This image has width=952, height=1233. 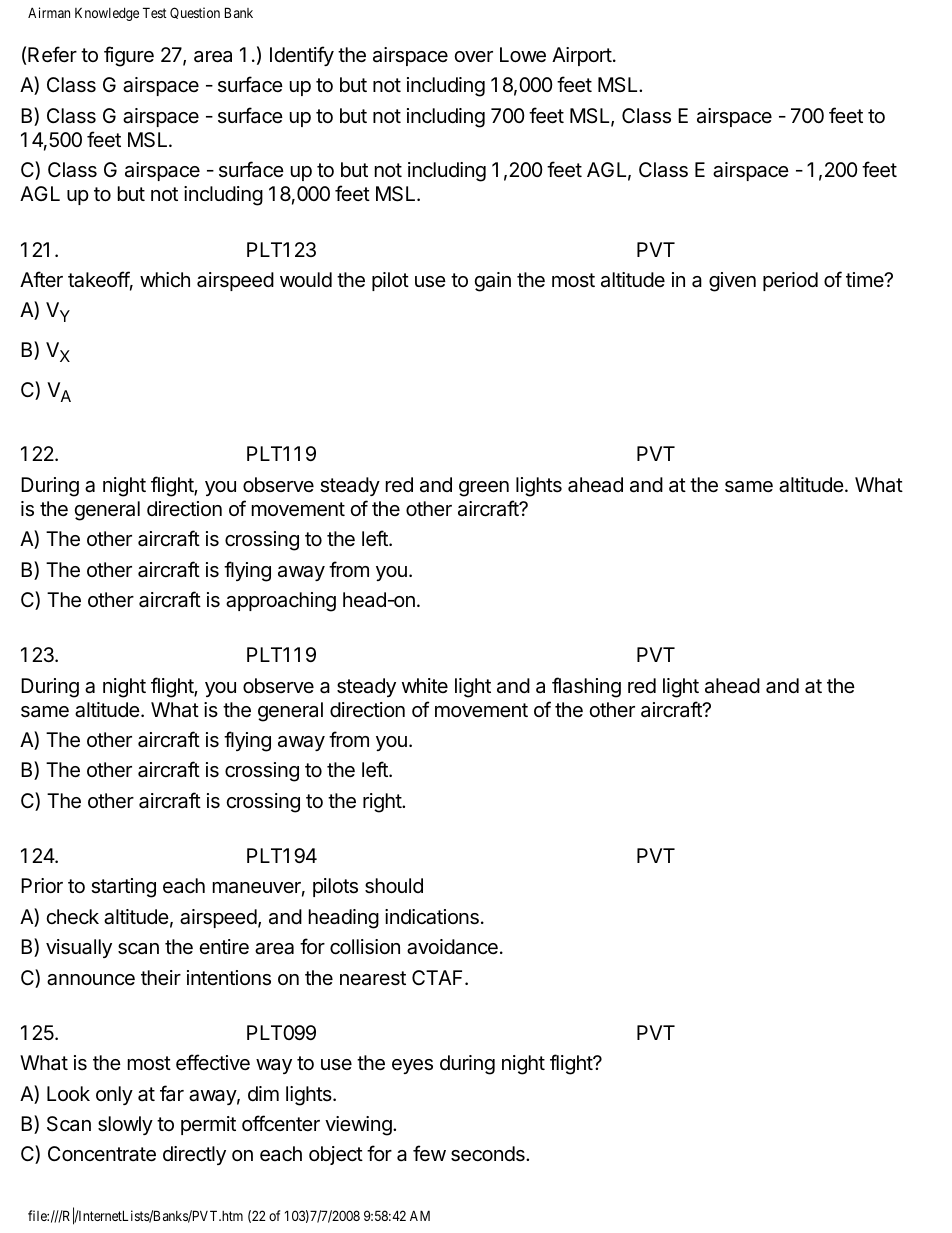 What do you see at coordinates (425, 685) in the image?
I see `white` at bounding box center [425, 685].
